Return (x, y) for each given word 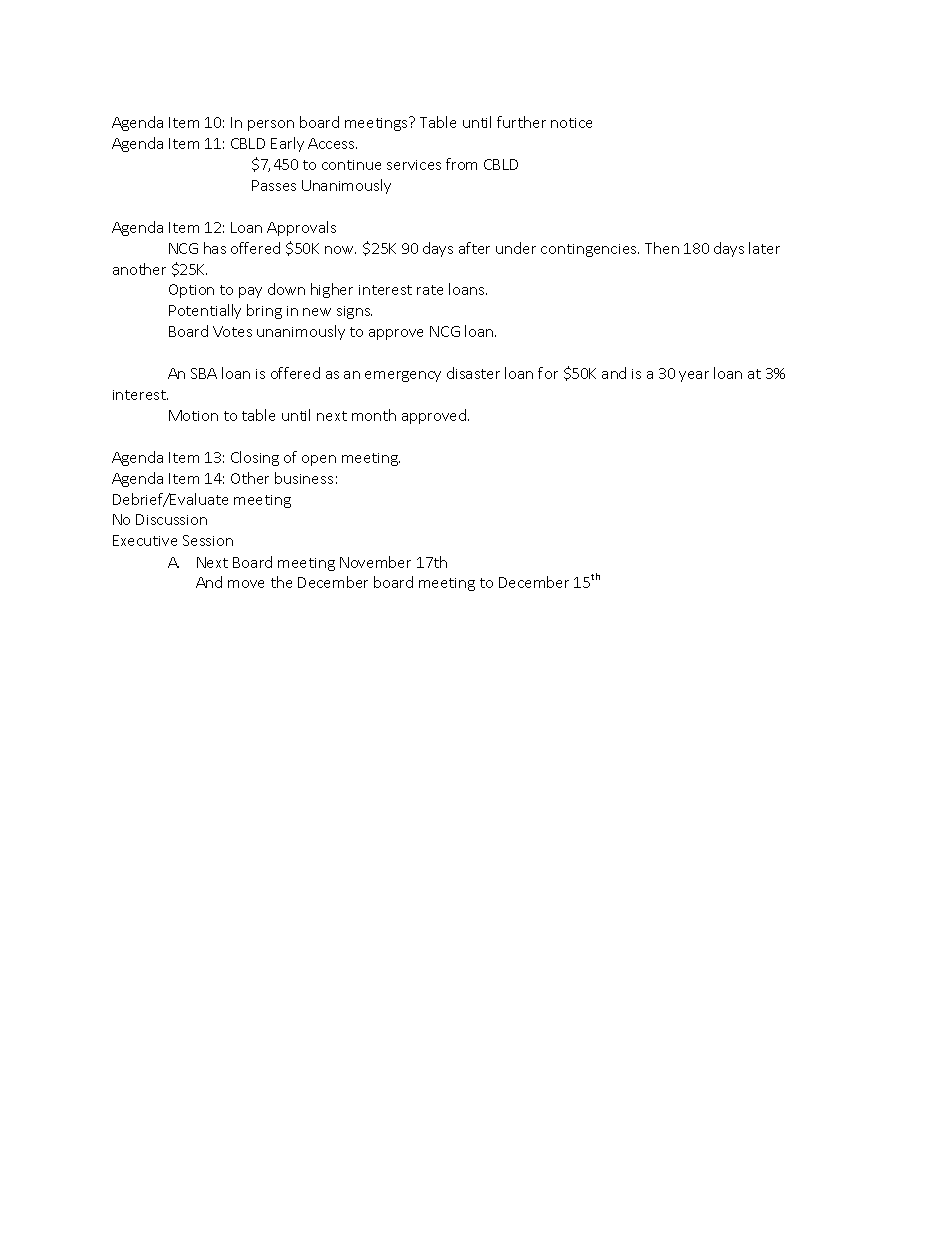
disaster (473, 373)
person (271, 125)
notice (571, 123)
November (375, 562)
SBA (204, 373)
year (694, 376)
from (461, 164)
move (246, 584)
